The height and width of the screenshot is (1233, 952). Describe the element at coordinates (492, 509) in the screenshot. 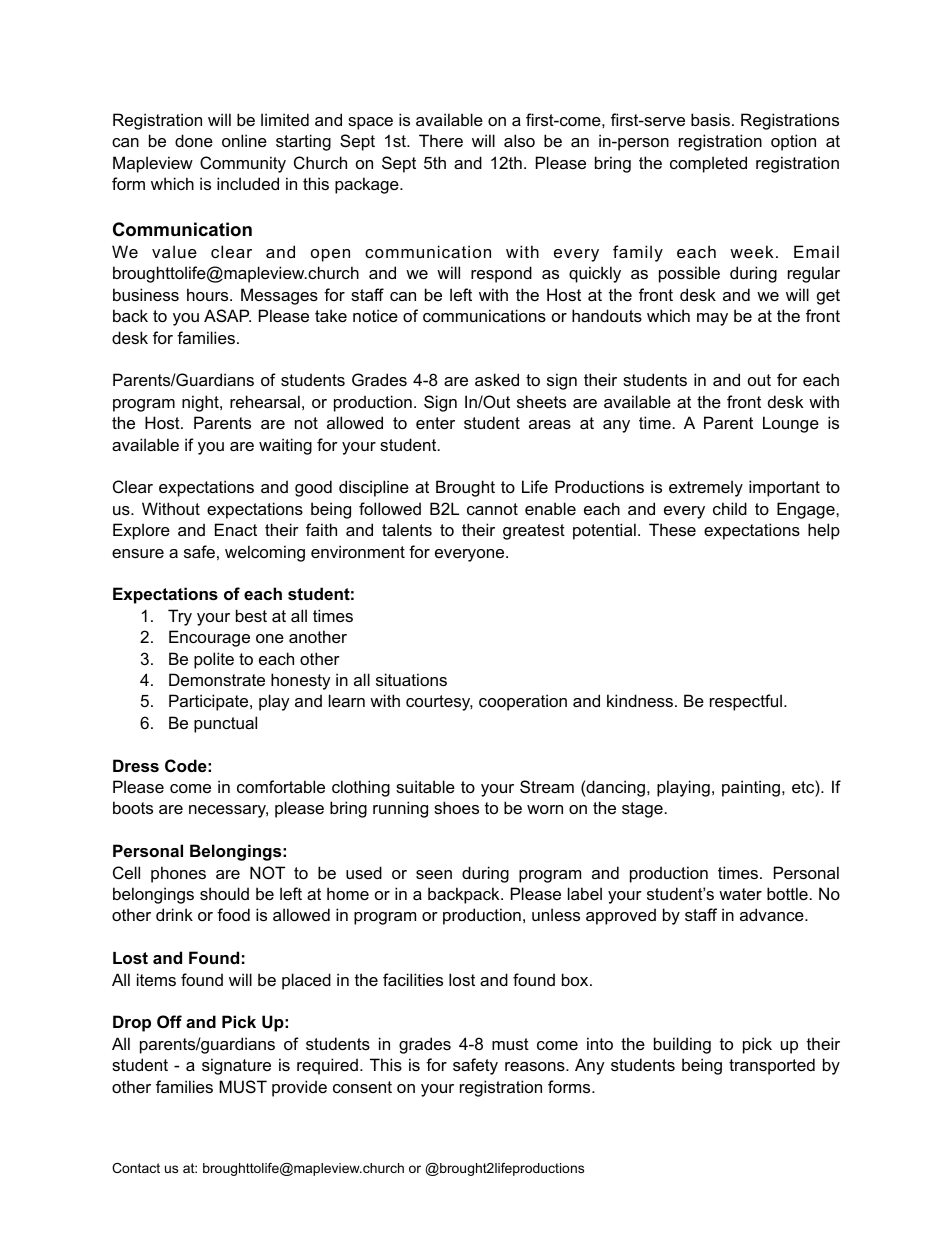

I see `cannot` at that location.
